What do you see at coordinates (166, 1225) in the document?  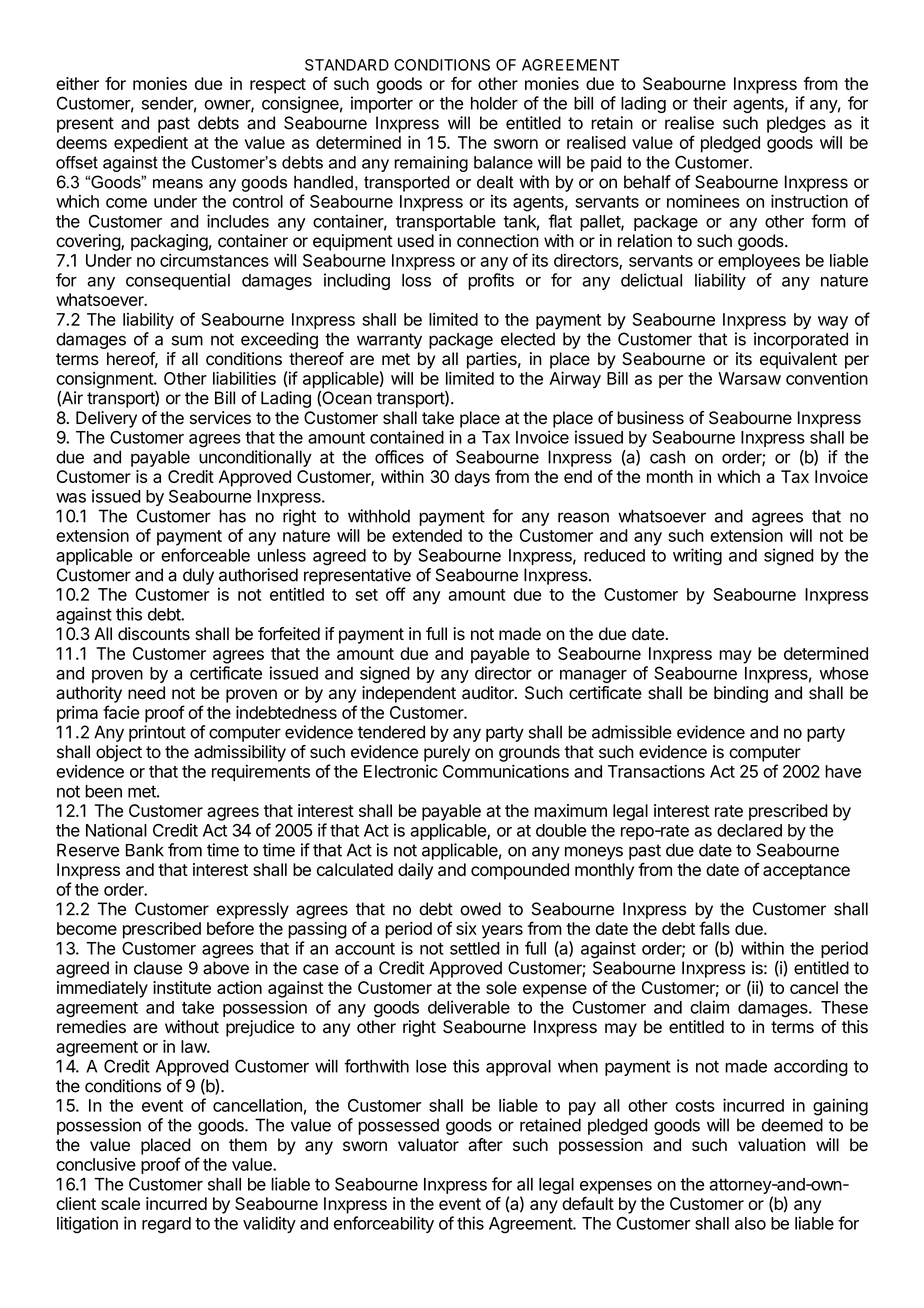 I see `regard` at bounding box center [166, 1225].
